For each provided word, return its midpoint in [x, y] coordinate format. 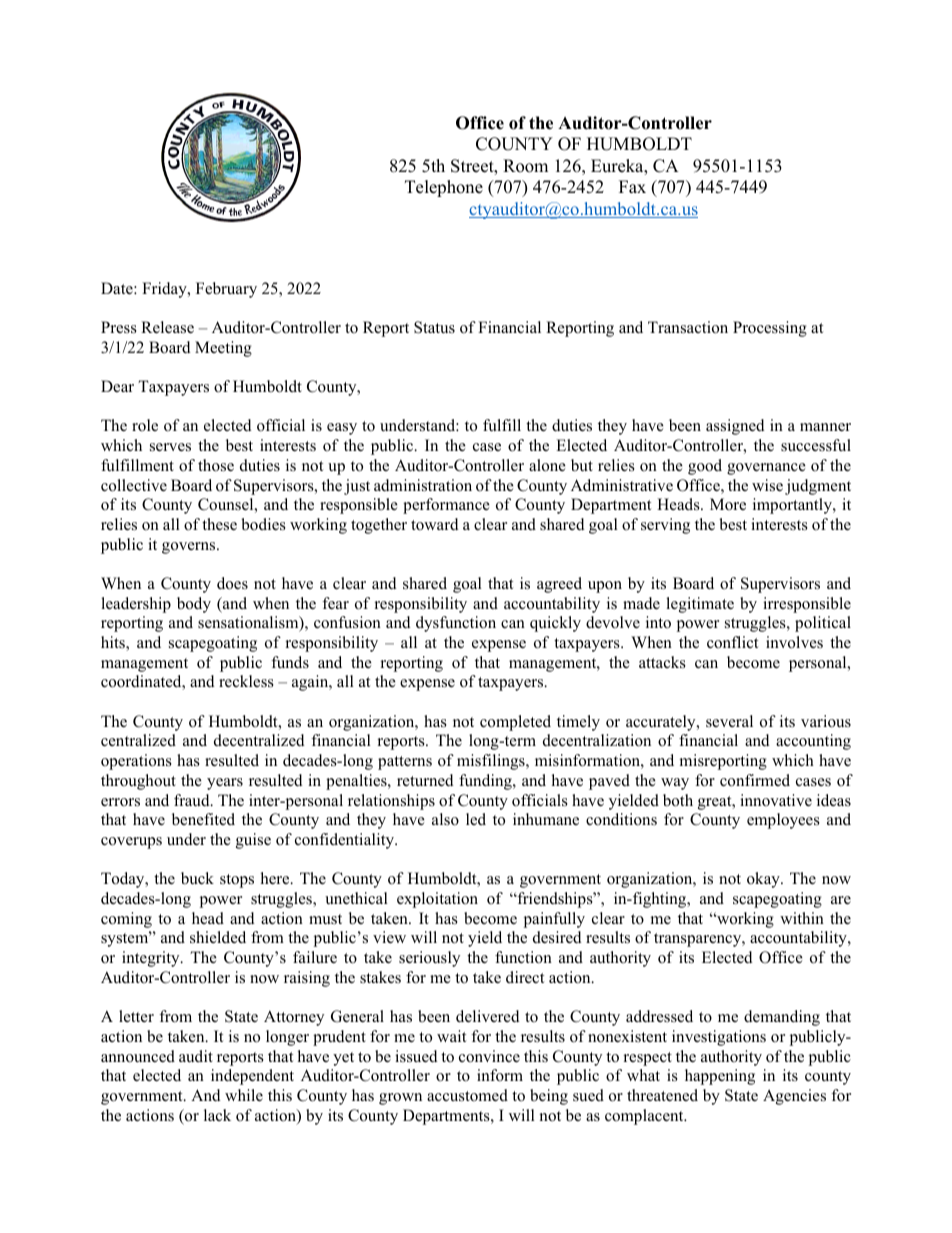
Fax [632, 186]
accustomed [467, 1095]
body [194, 605]
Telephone [444, 188]
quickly [555, 624]
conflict [732, 642]
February [226, 290]
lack [217, 1115]
